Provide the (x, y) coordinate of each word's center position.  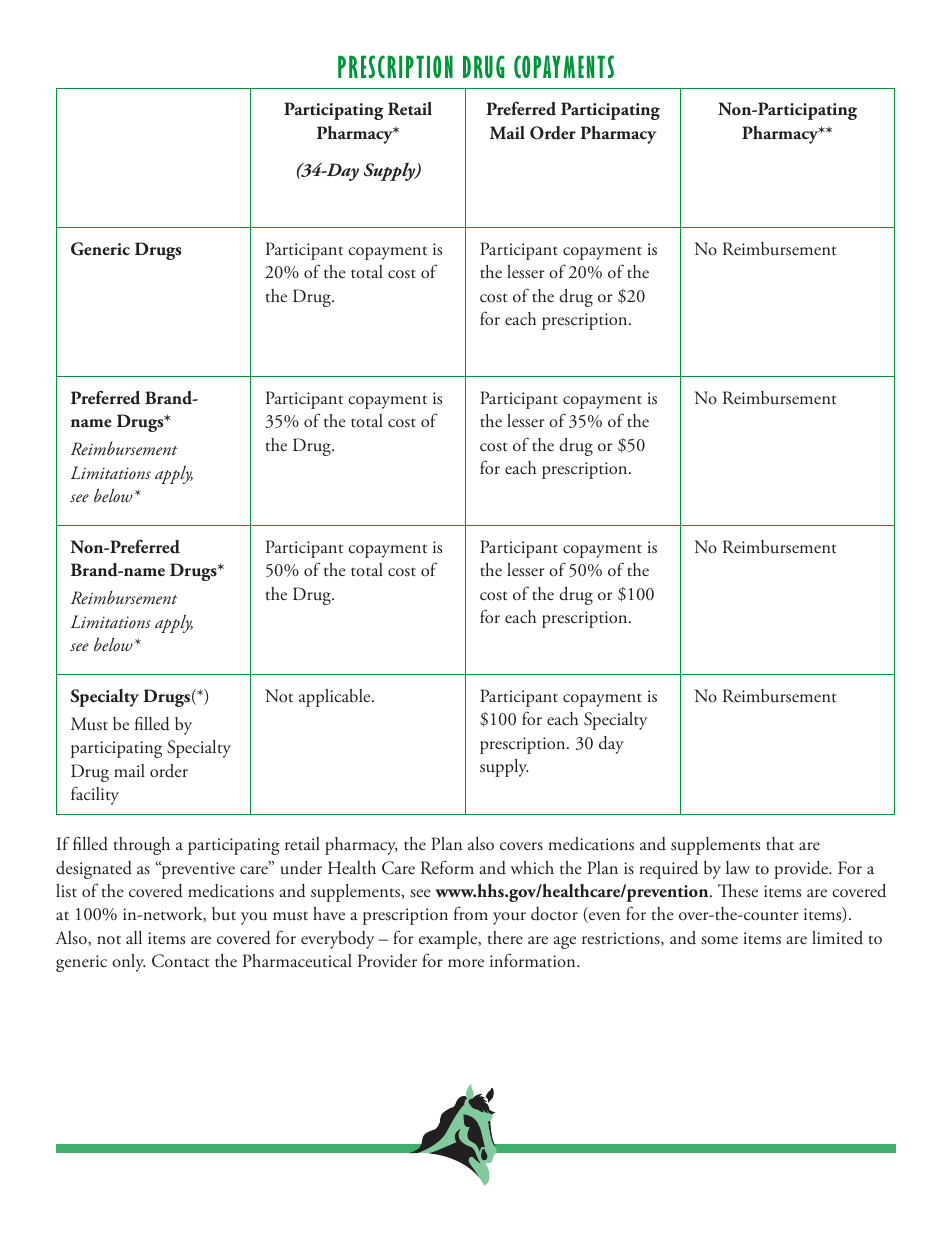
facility (95, 795)
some (719, 940)
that (780, 843)
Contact (181, 961)
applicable (336, 698)
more (466, 963)
